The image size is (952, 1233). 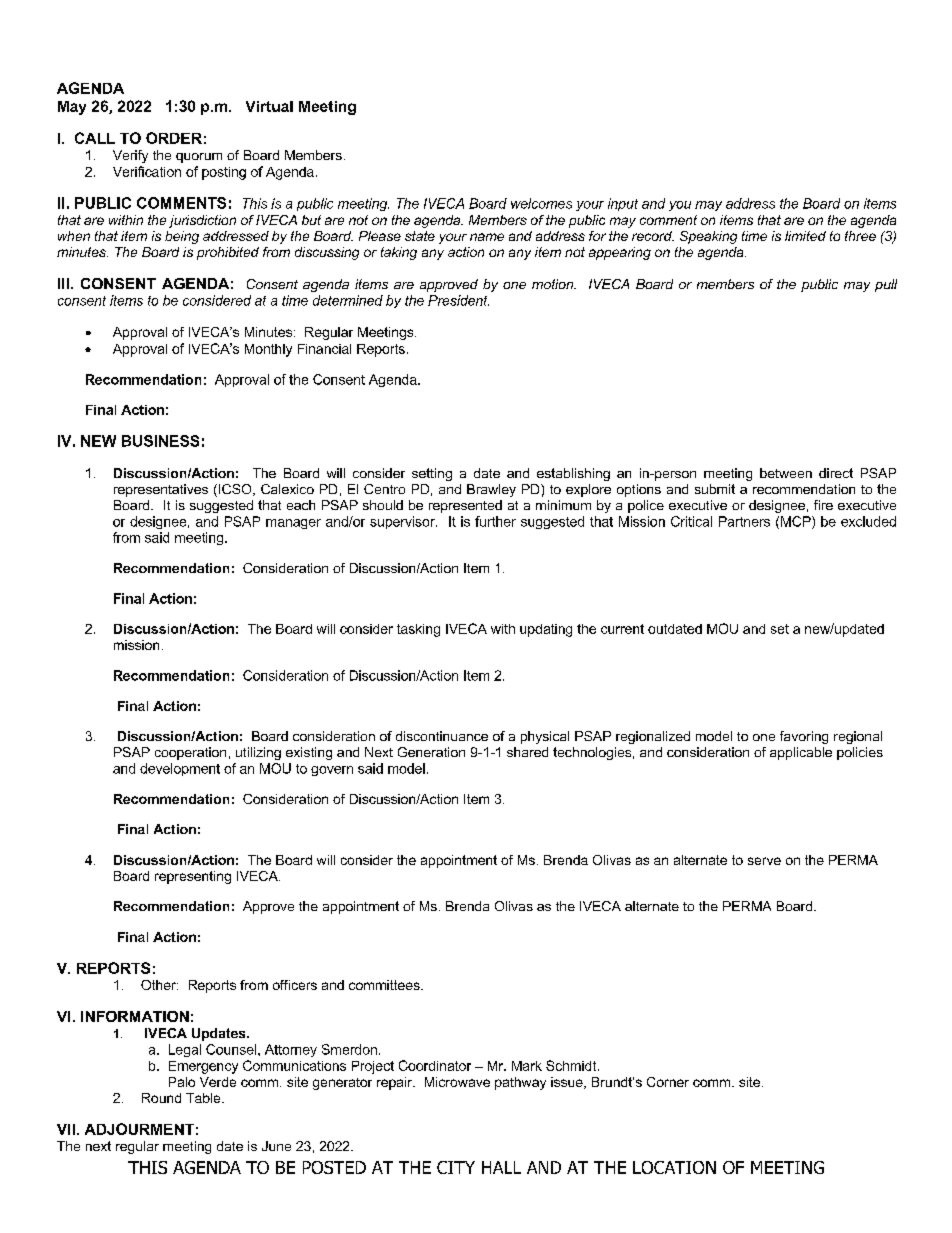 I want to click on welcomes, so click(x=541, y=203).
